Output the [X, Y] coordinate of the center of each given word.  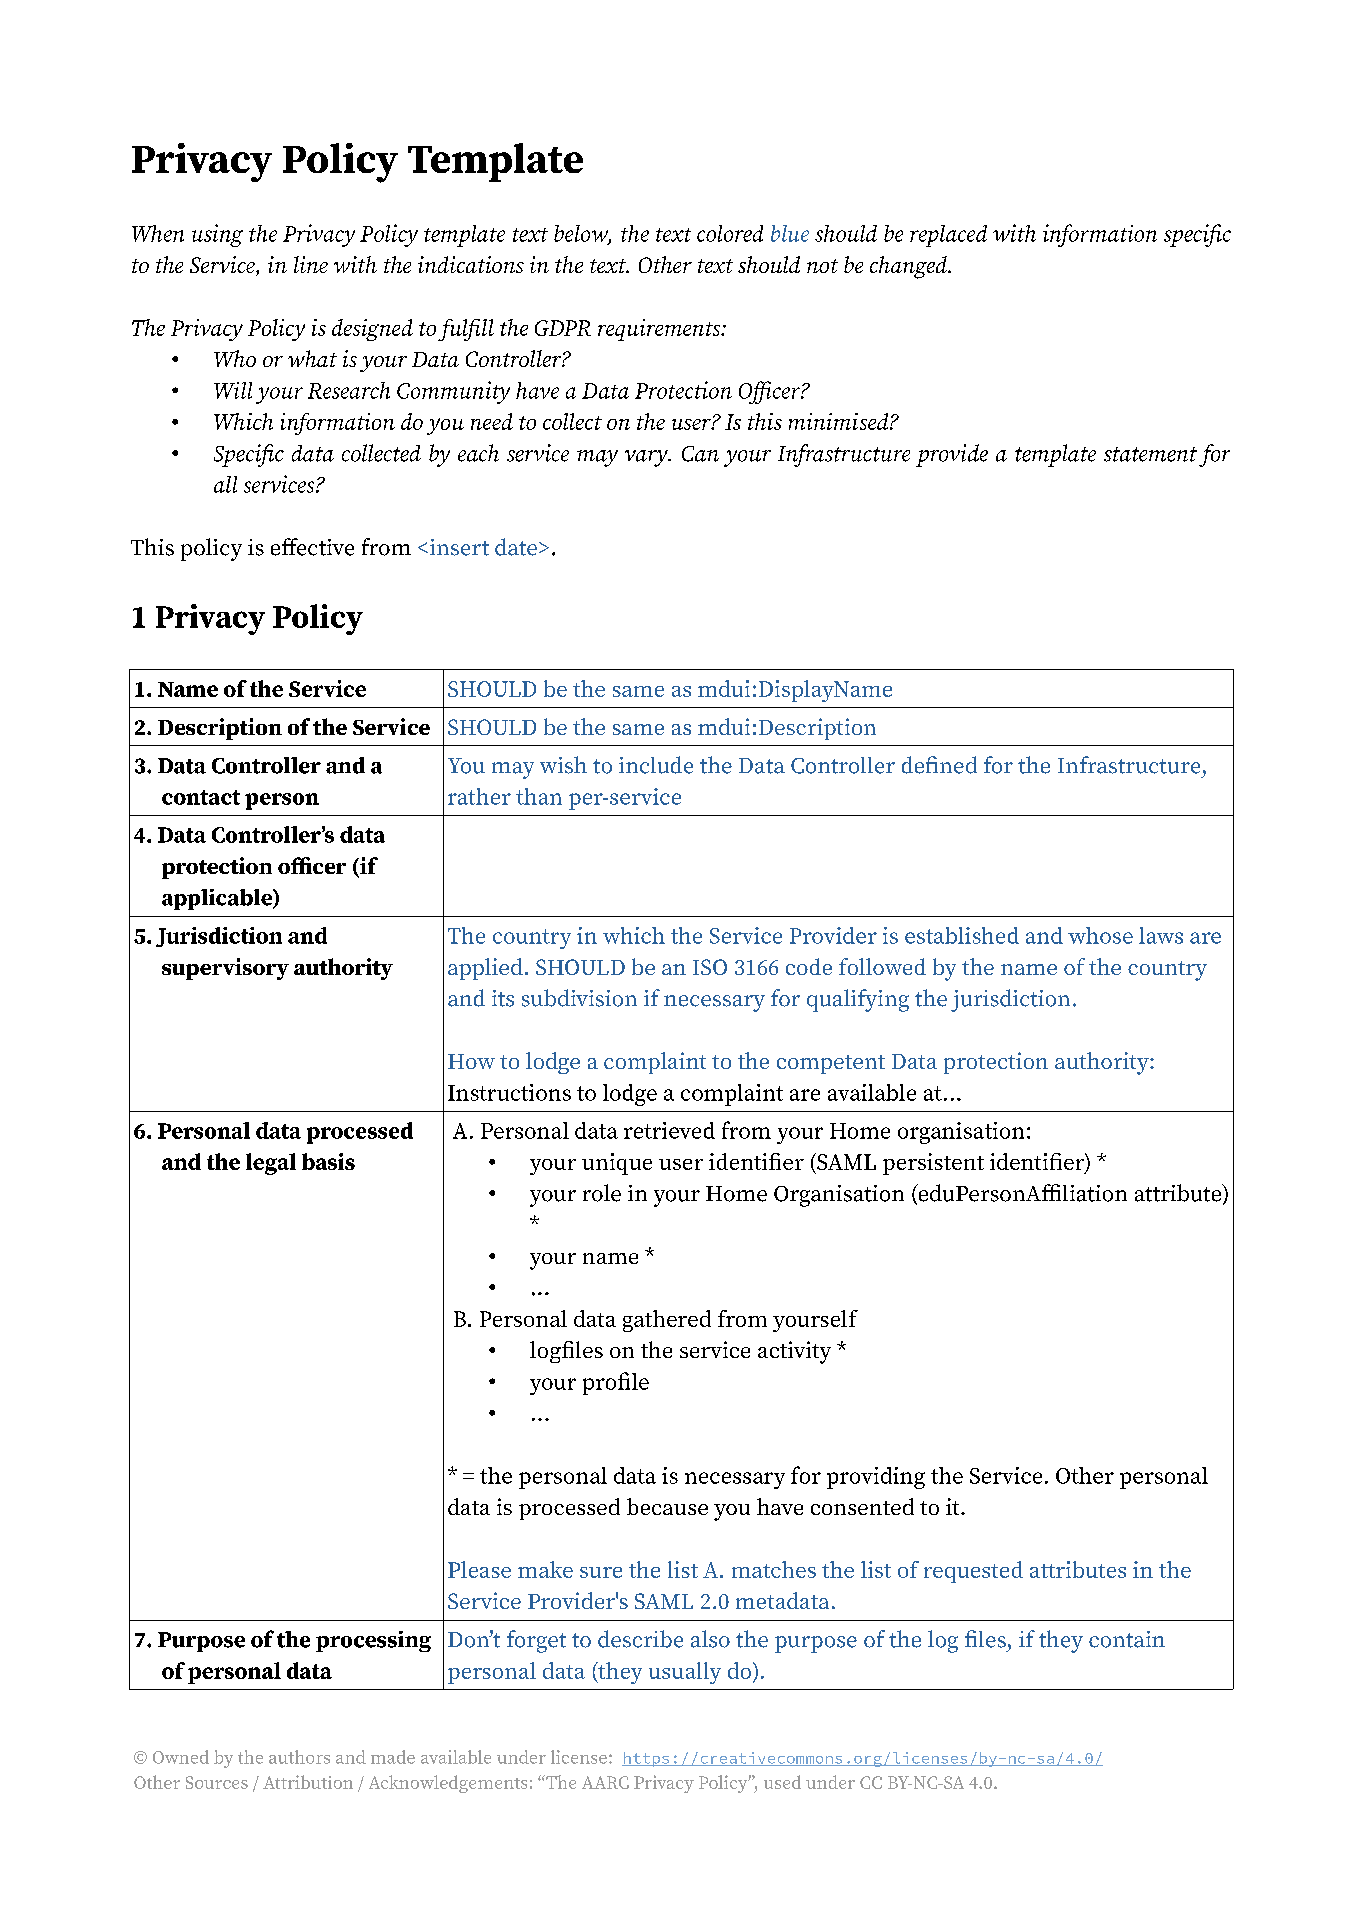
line [311, 264]
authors [299, 1757]
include [656, 765]
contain [1127, 1639]
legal [271, 1164]
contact [201, 797]
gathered [667, 1321]
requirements [660, 330]
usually [685, 1673]
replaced [948, 236]
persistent [933, 1164]
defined [939, 765]
